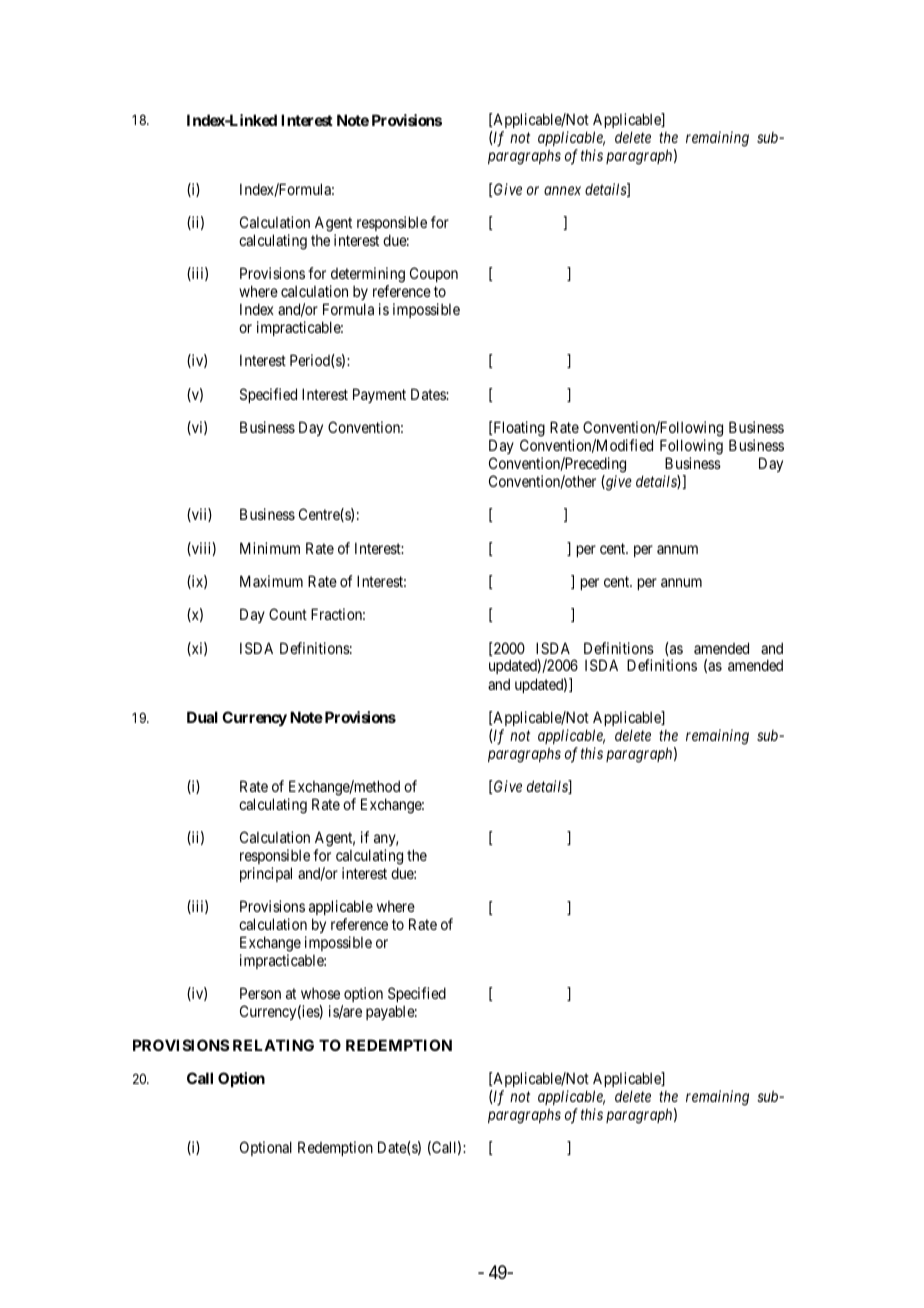 The image size is (924, 1308). Describe the element at coordinates (562, 190) in the screenshot. I see `annex` at that location.
